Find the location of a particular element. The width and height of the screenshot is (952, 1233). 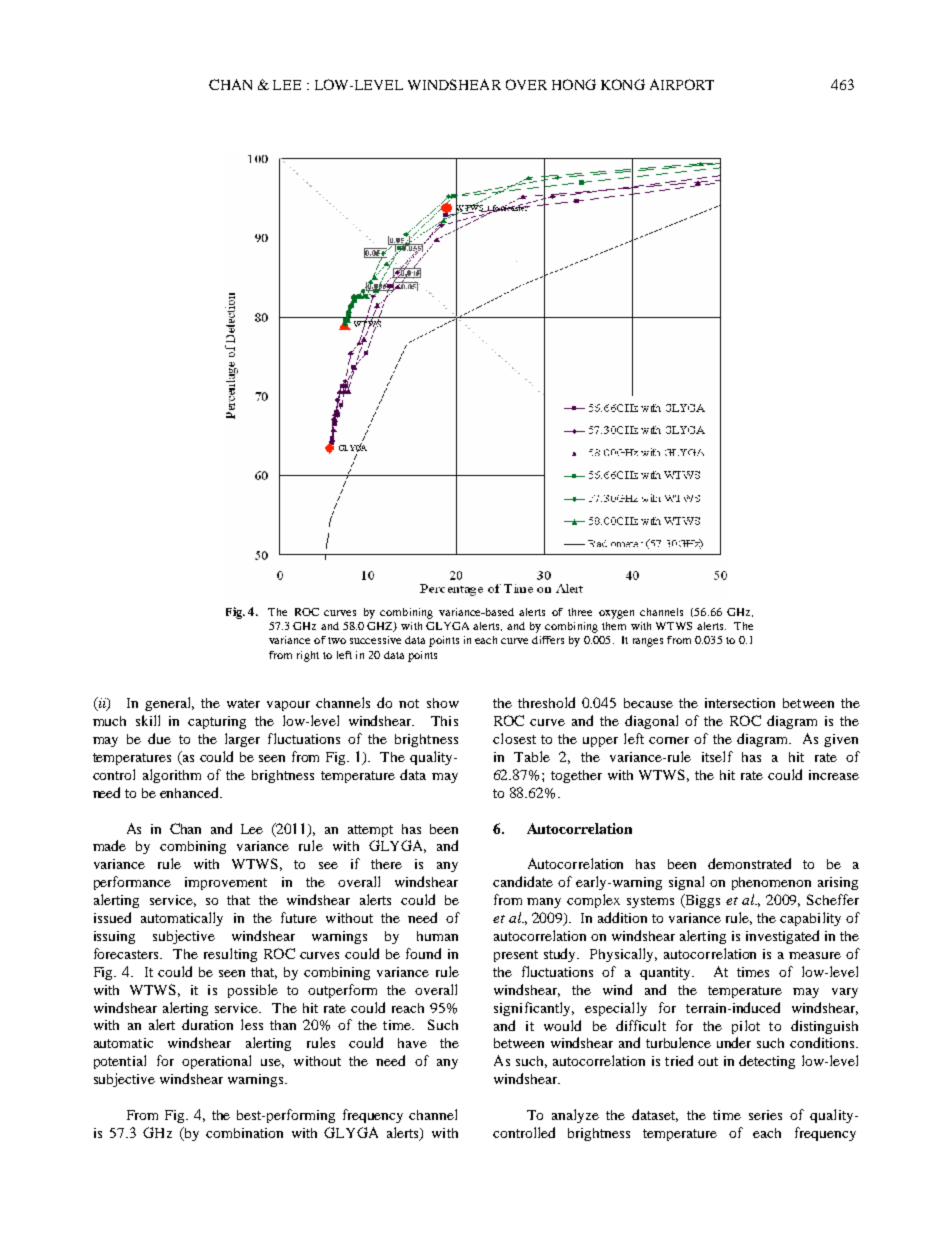

KONG is located at coordinates (623, 84).
